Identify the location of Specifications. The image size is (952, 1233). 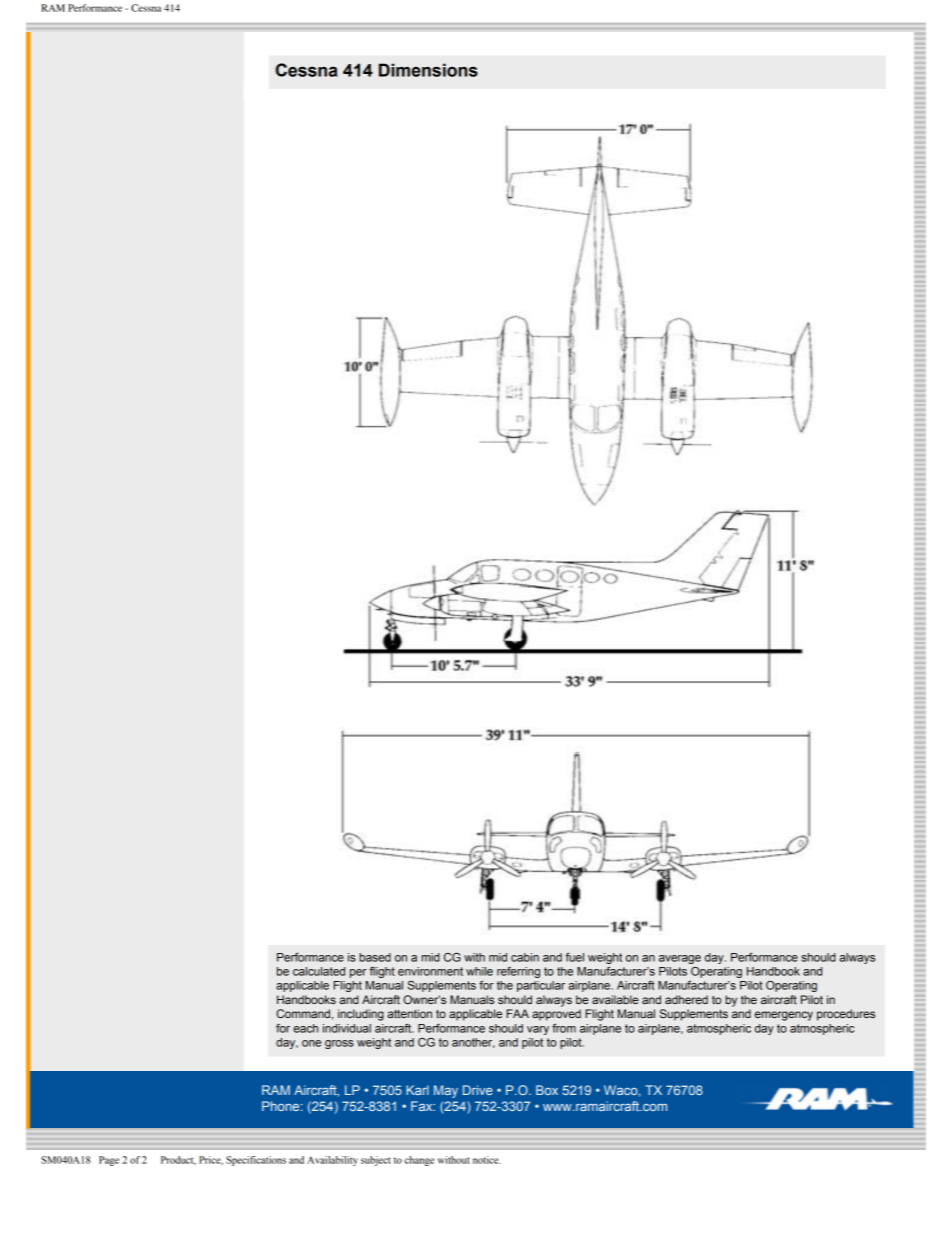
(256, 1161).
